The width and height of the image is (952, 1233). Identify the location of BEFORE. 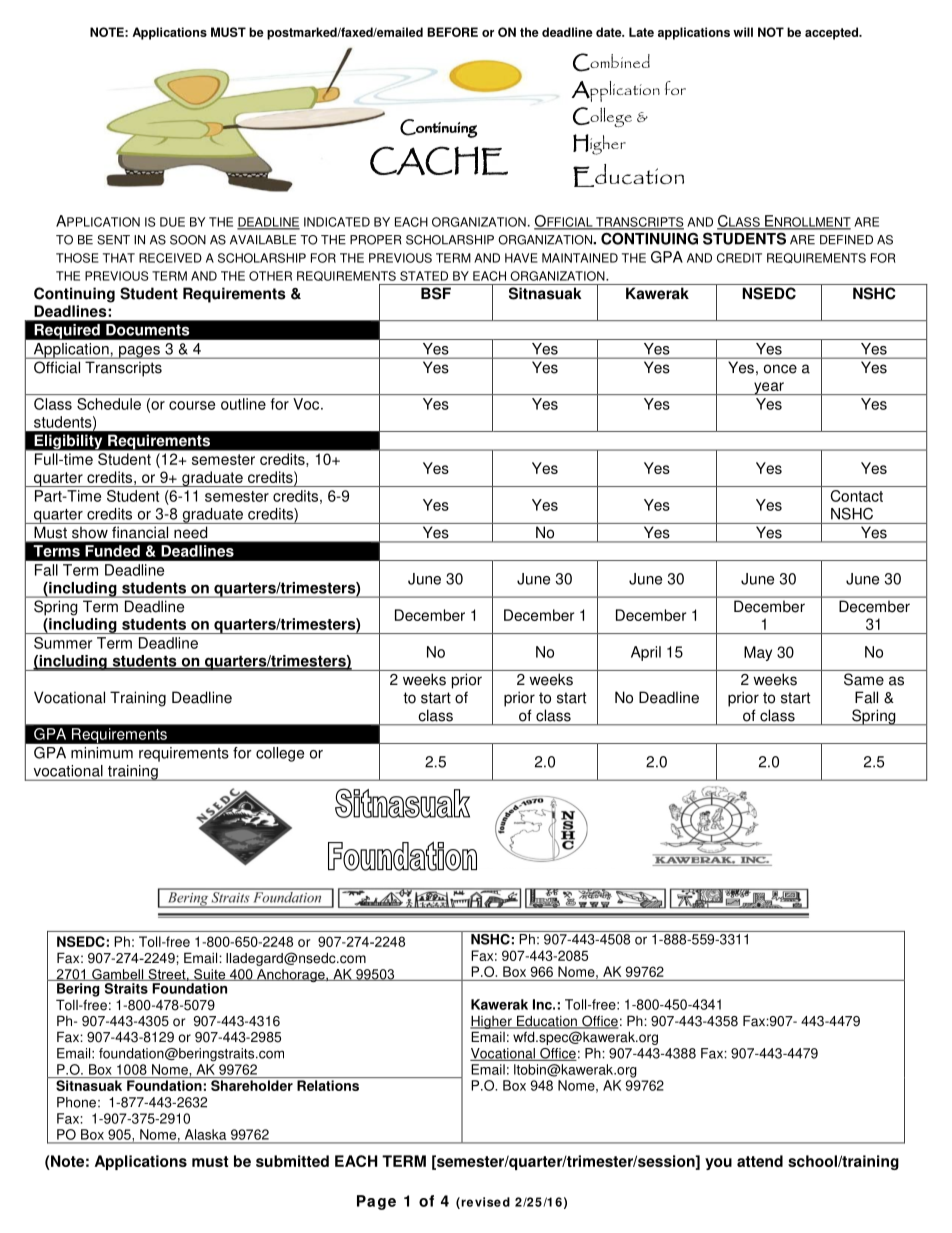
(452, 32).
